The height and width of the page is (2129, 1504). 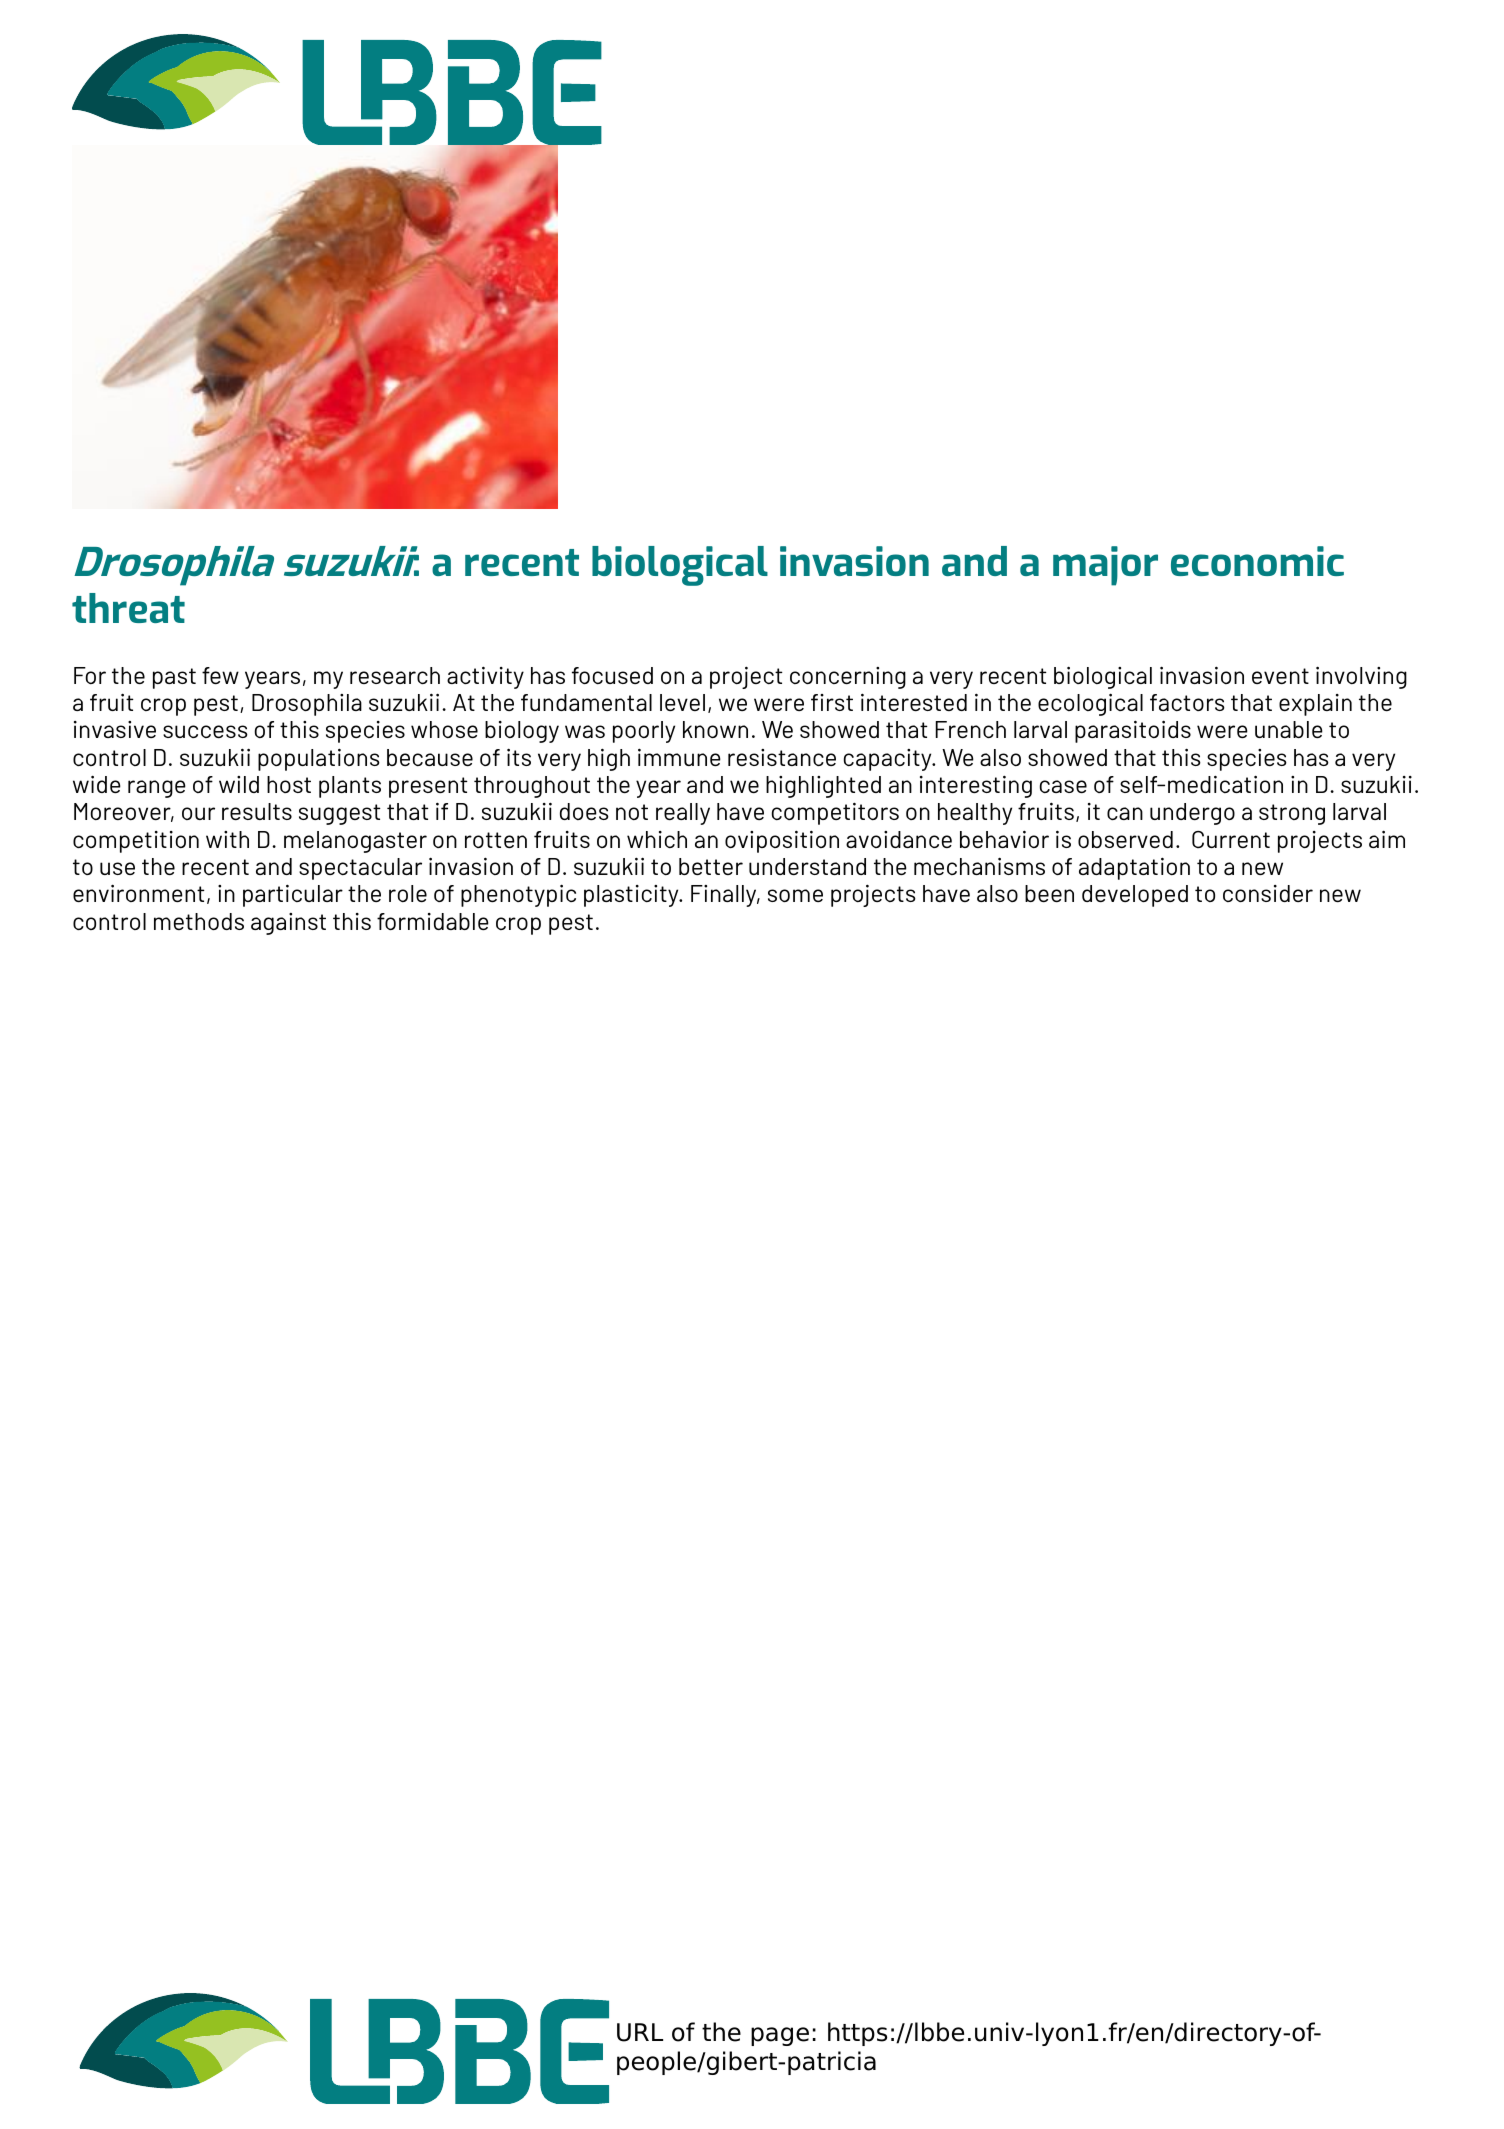 I want to click on consider, so click(x=1268, y=893).
